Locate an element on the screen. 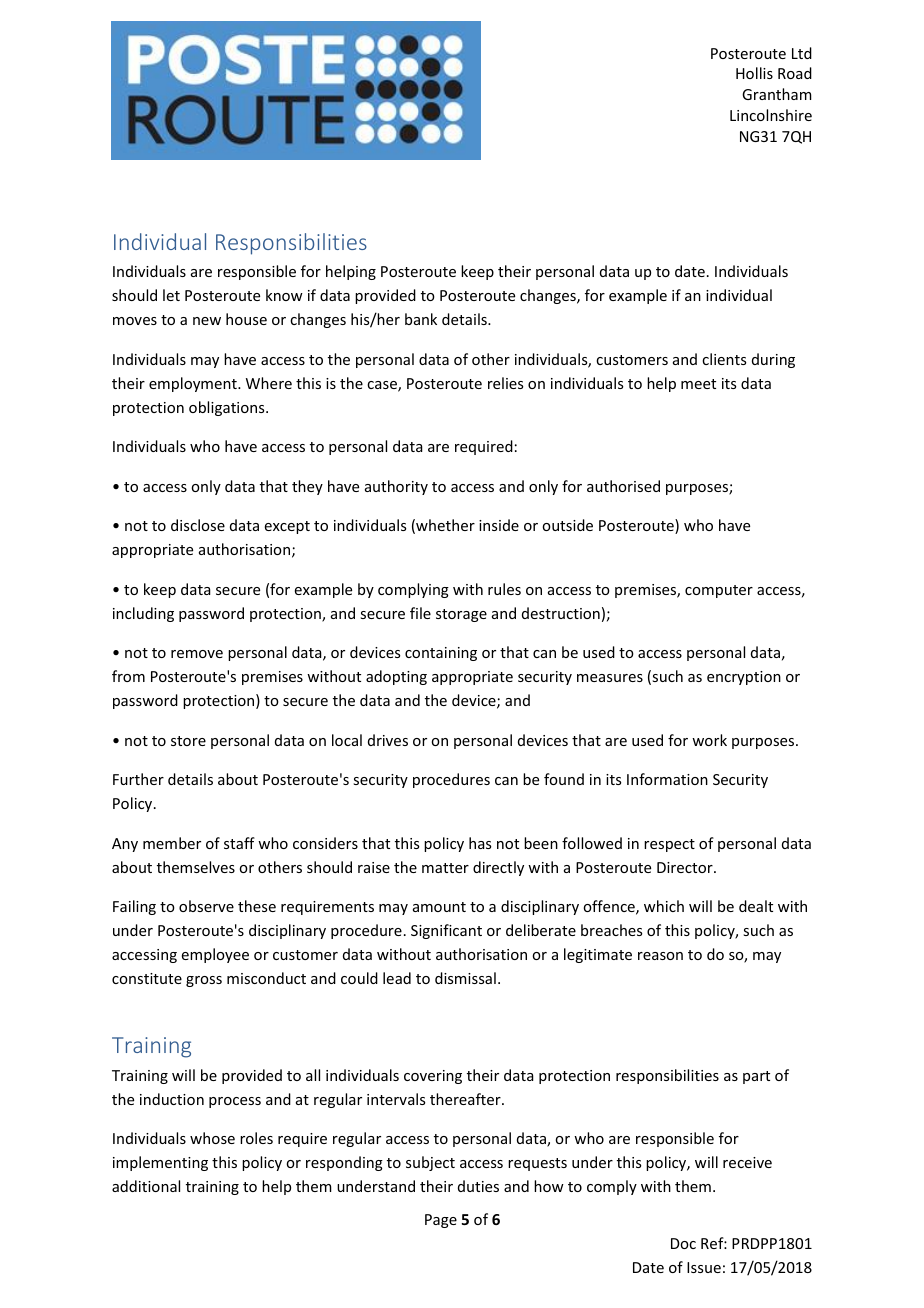  let is located at coordinates (171, 295).
